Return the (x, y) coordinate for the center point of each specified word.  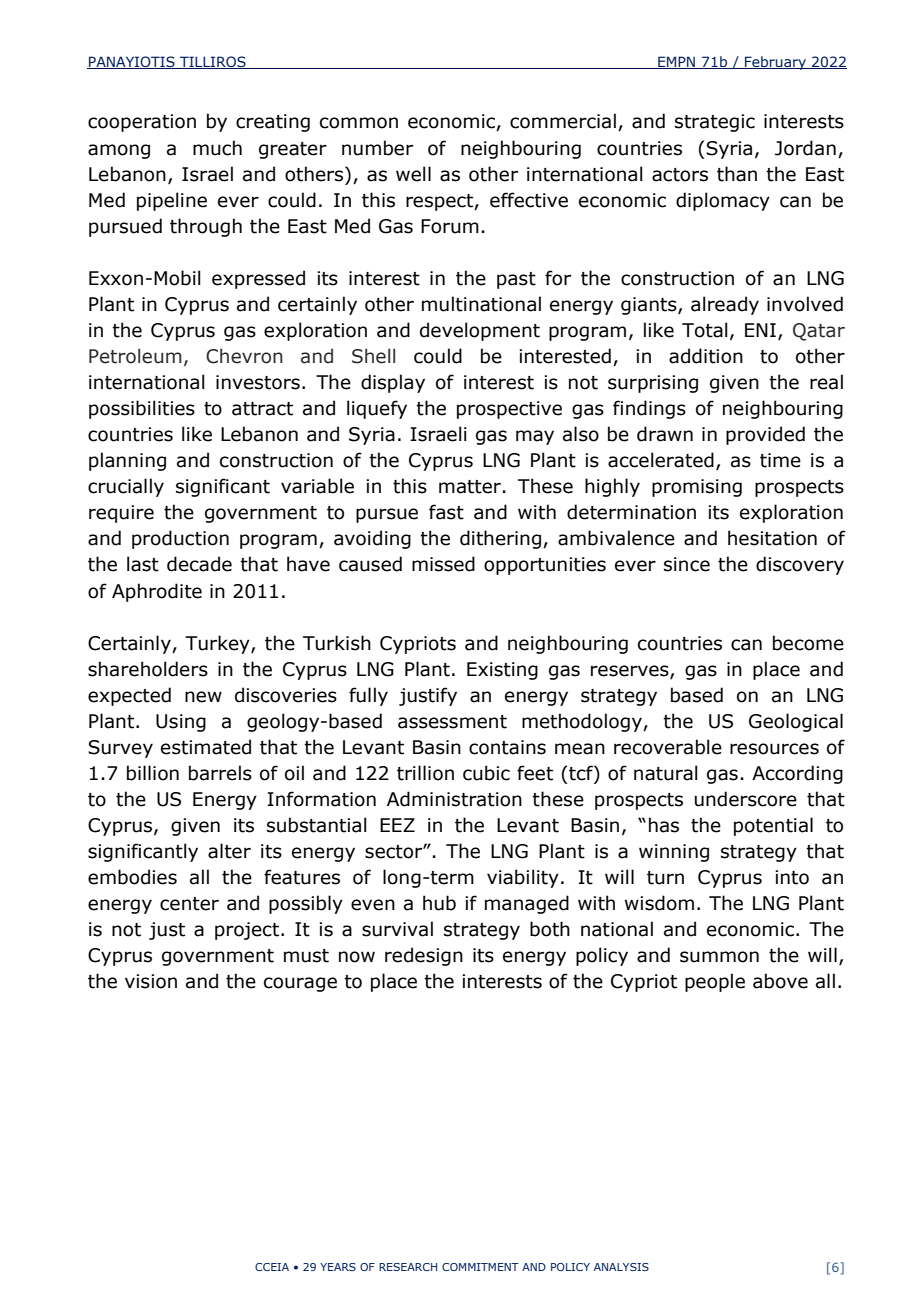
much (217, 148)
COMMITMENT (480, 1267)
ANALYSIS (621, 1267)
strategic (715, 123)
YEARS (338, 1267)
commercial (563, 121)
